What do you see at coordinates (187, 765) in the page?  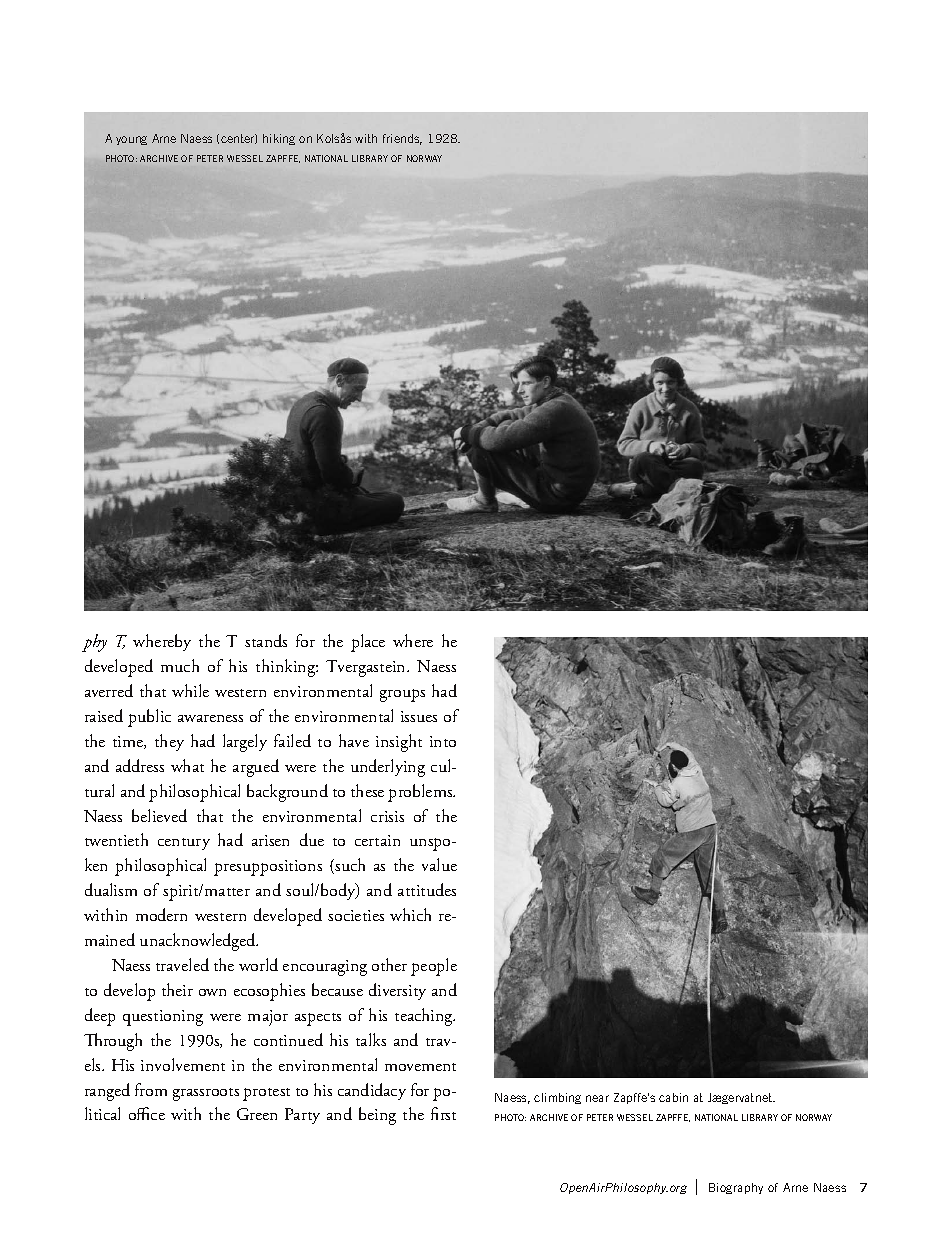 I see `what` at bounding box center [187, 765].
